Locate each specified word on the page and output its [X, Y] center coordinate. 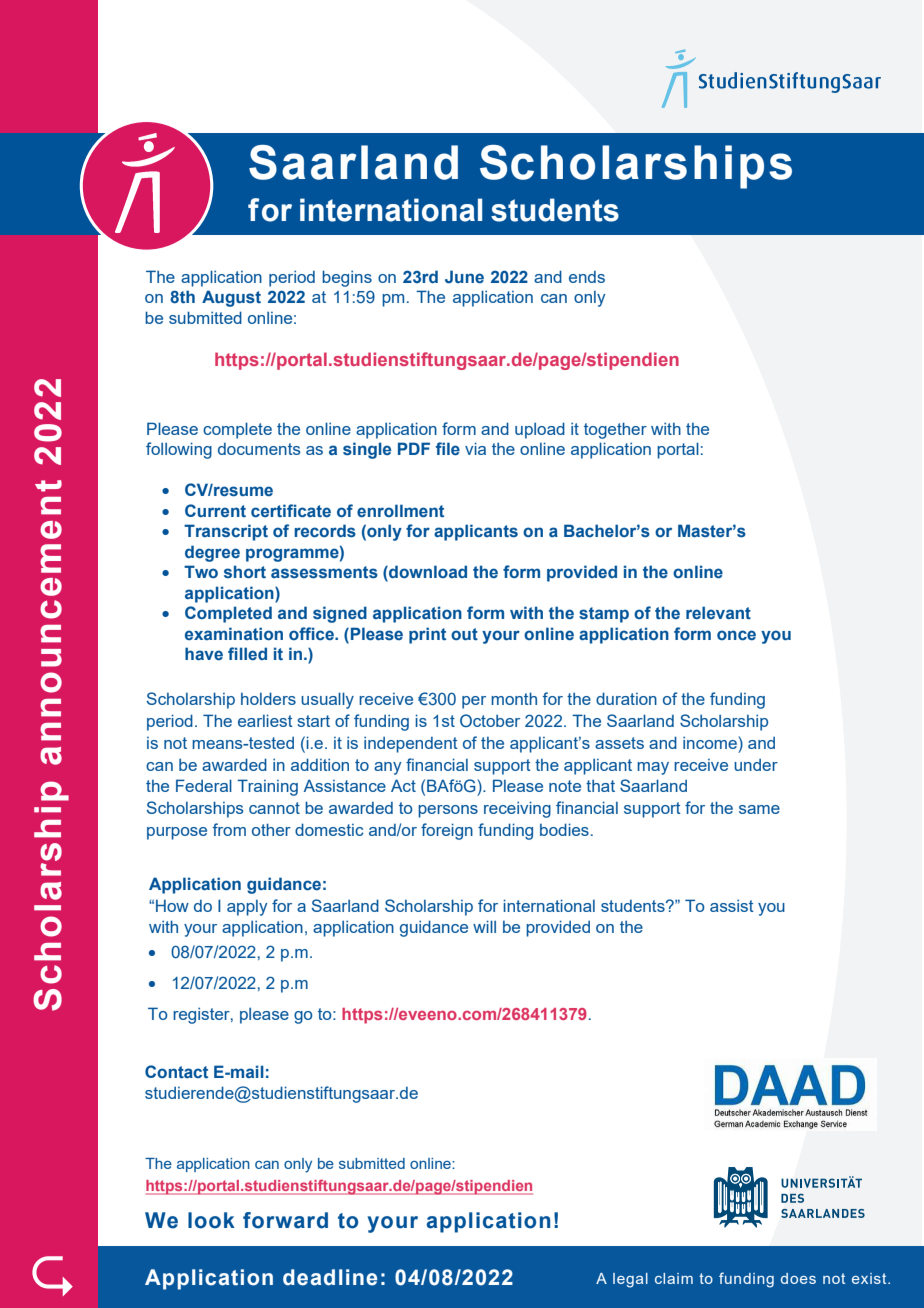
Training [267, 787]
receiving [517, 809]
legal [630, 1280]
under [756, 765]
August [231, 298]
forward [285, 1220]
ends [587, 277]
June [464, 276]
